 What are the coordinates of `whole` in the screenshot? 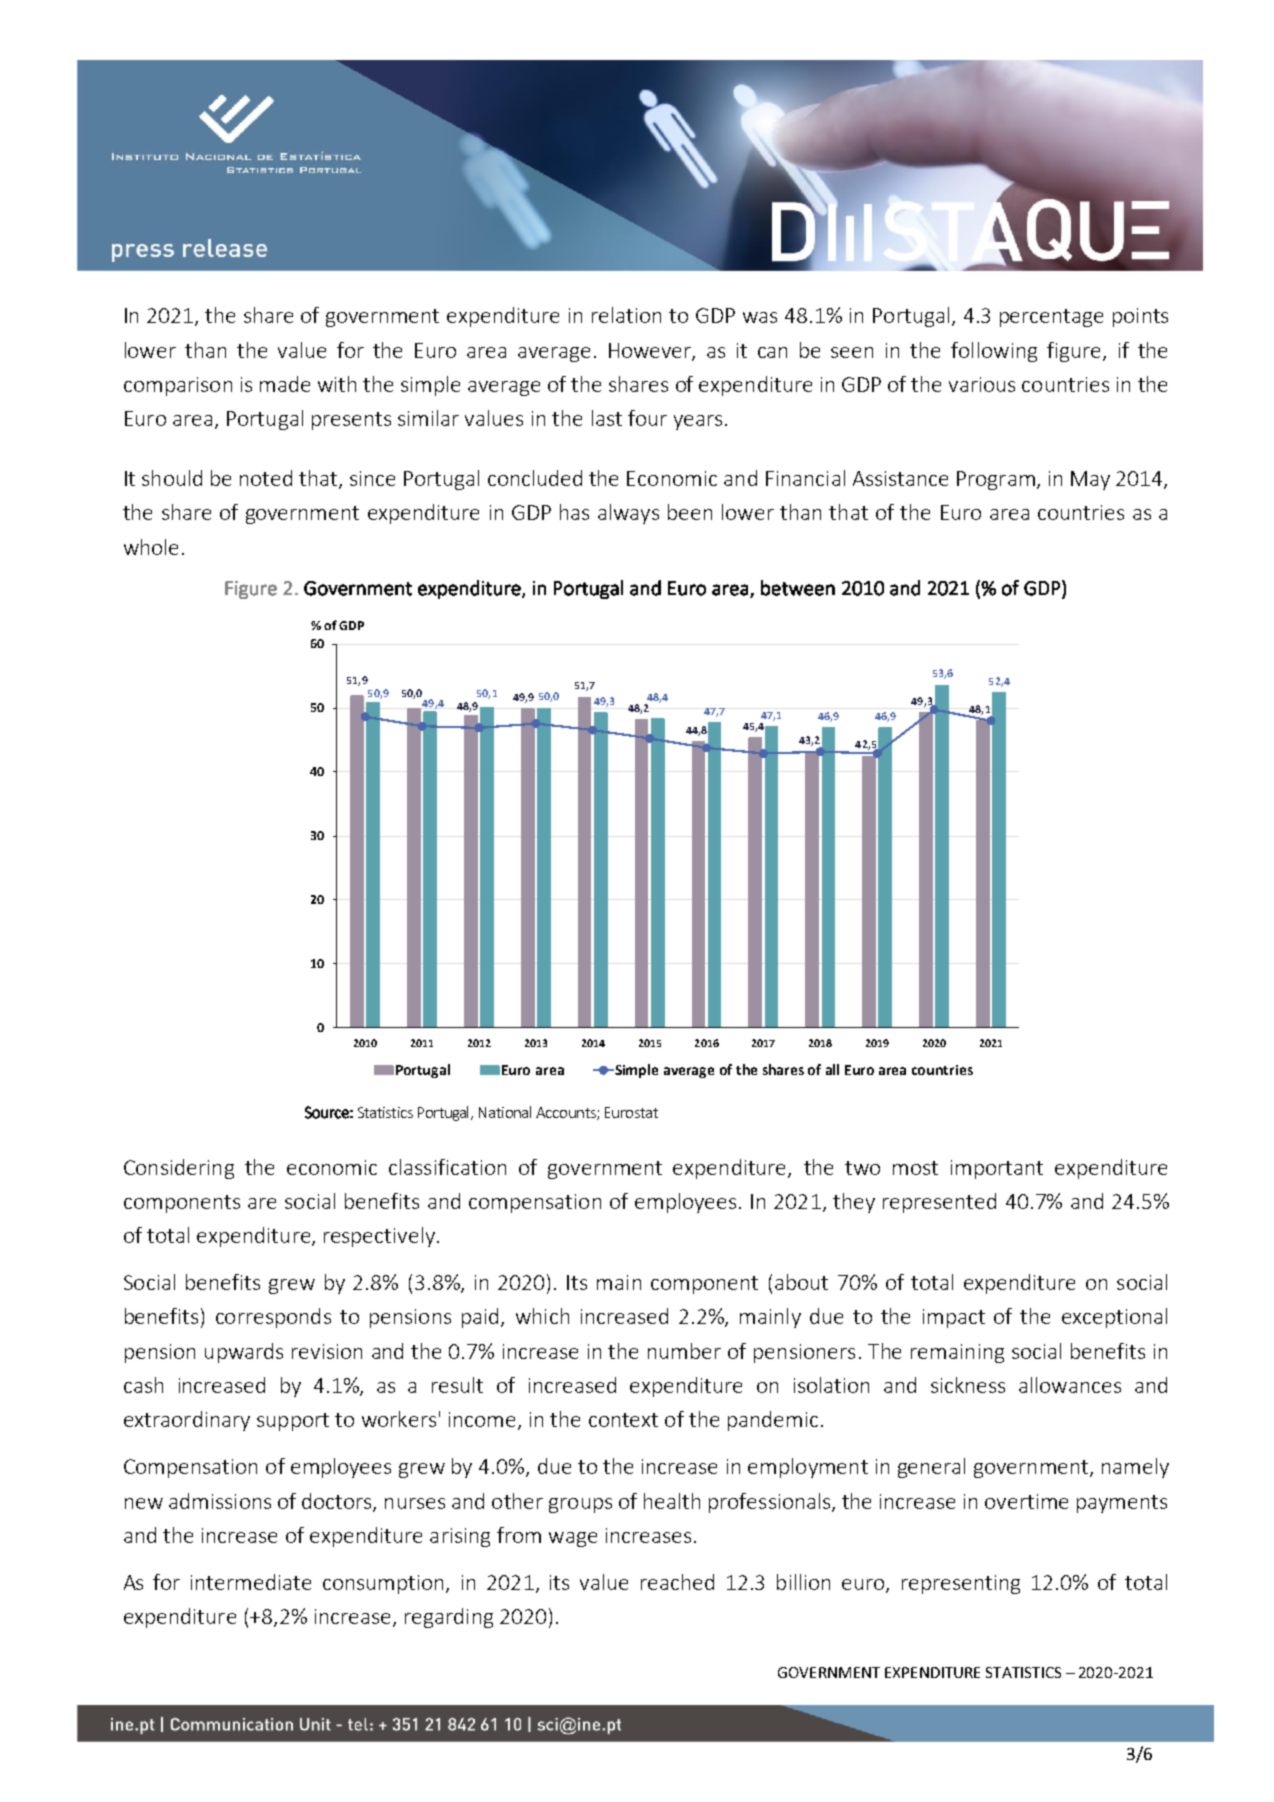 It's located at (151, 547).
